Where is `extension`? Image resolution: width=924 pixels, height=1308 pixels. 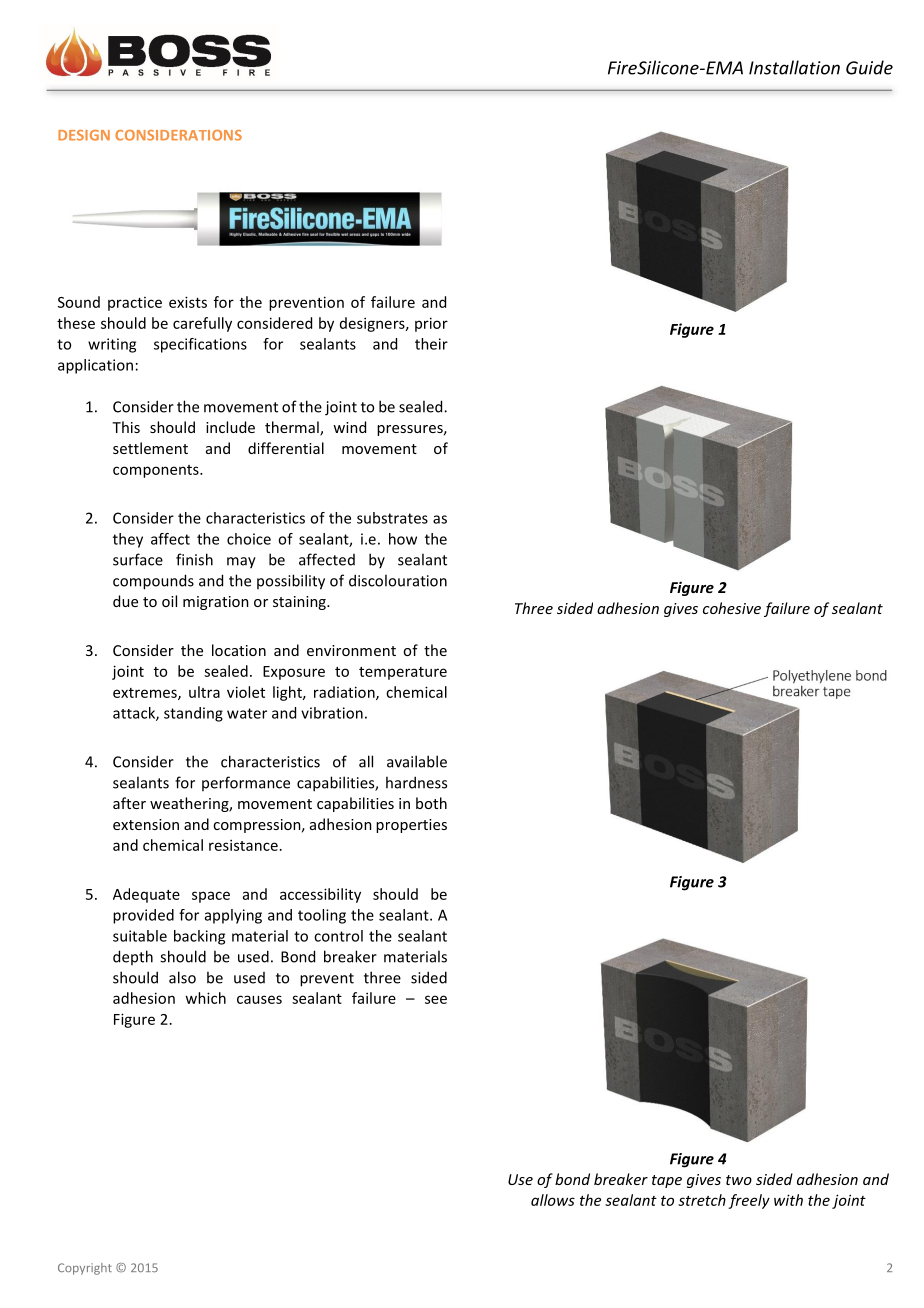
extension is located at coordinates (146, 824).
